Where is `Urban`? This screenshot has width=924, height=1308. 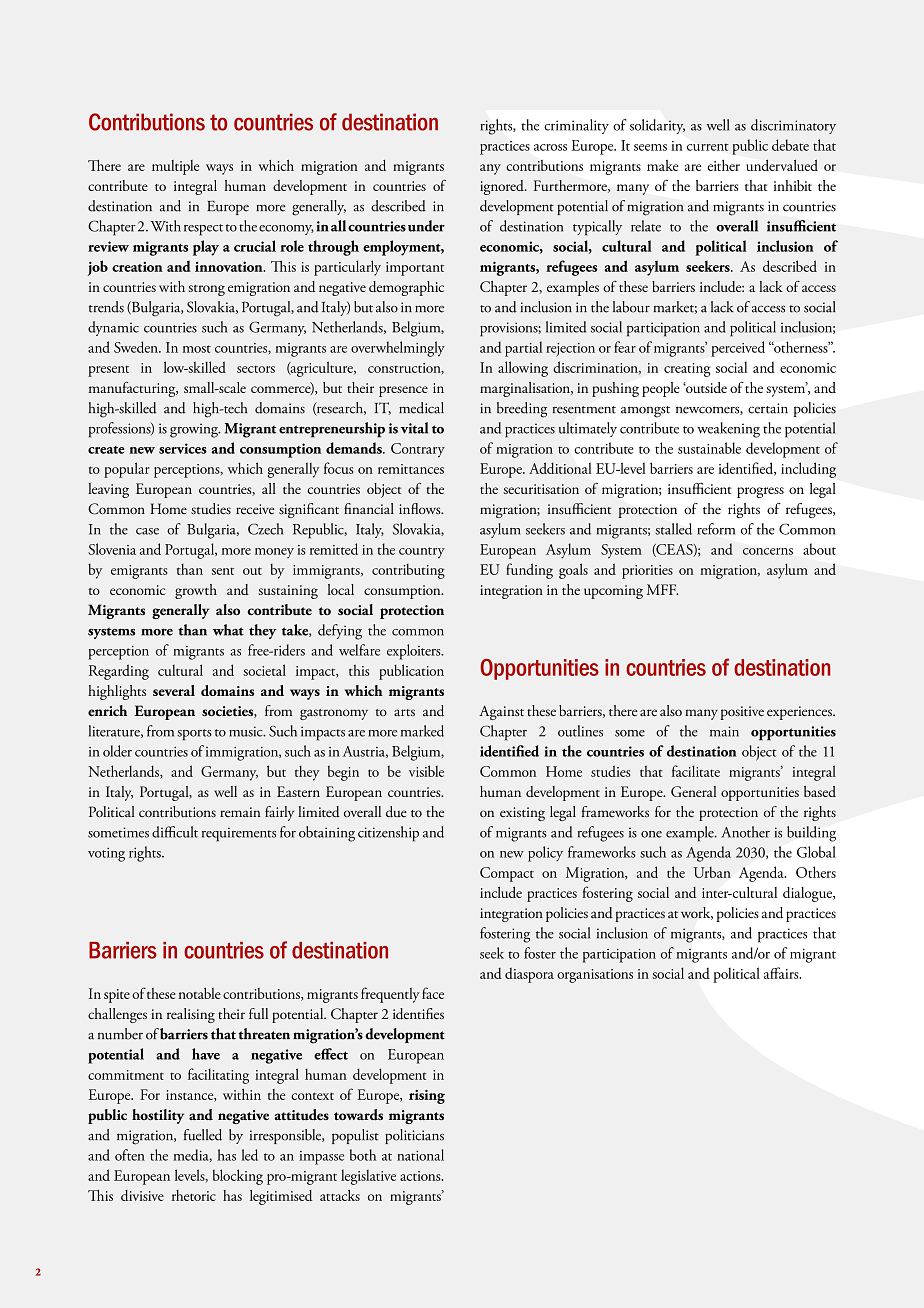
Urban is located at coordinates (712, 872).
